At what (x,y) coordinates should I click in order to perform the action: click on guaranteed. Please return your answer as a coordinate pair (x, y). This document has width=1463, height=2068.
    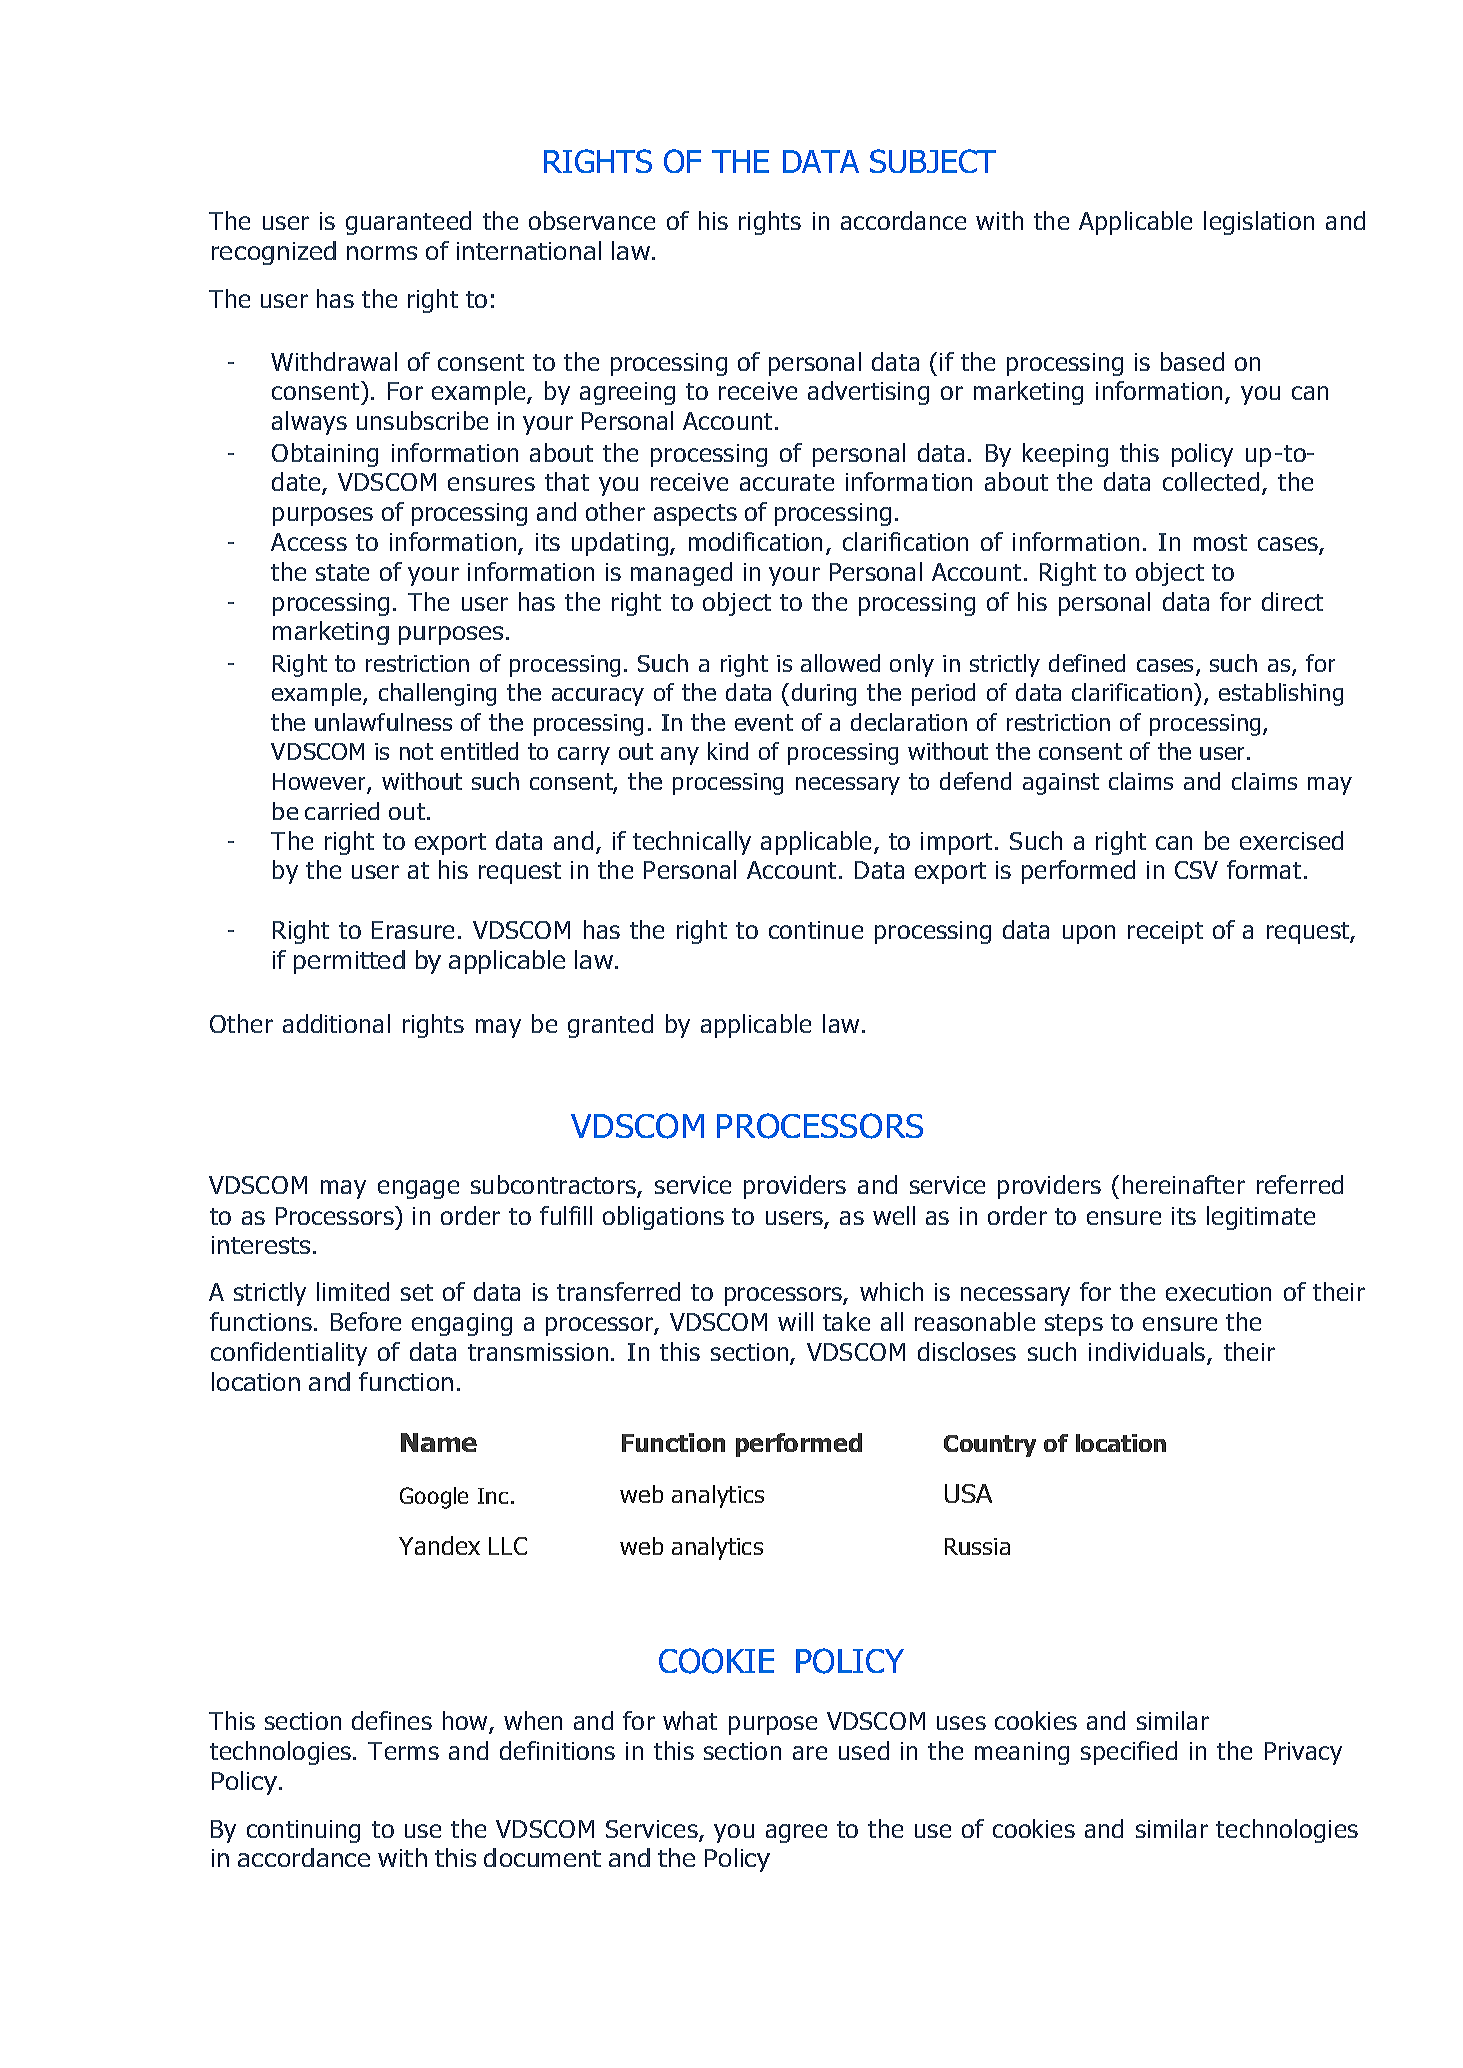
    Looking at the image, I should click on (408, 223).
